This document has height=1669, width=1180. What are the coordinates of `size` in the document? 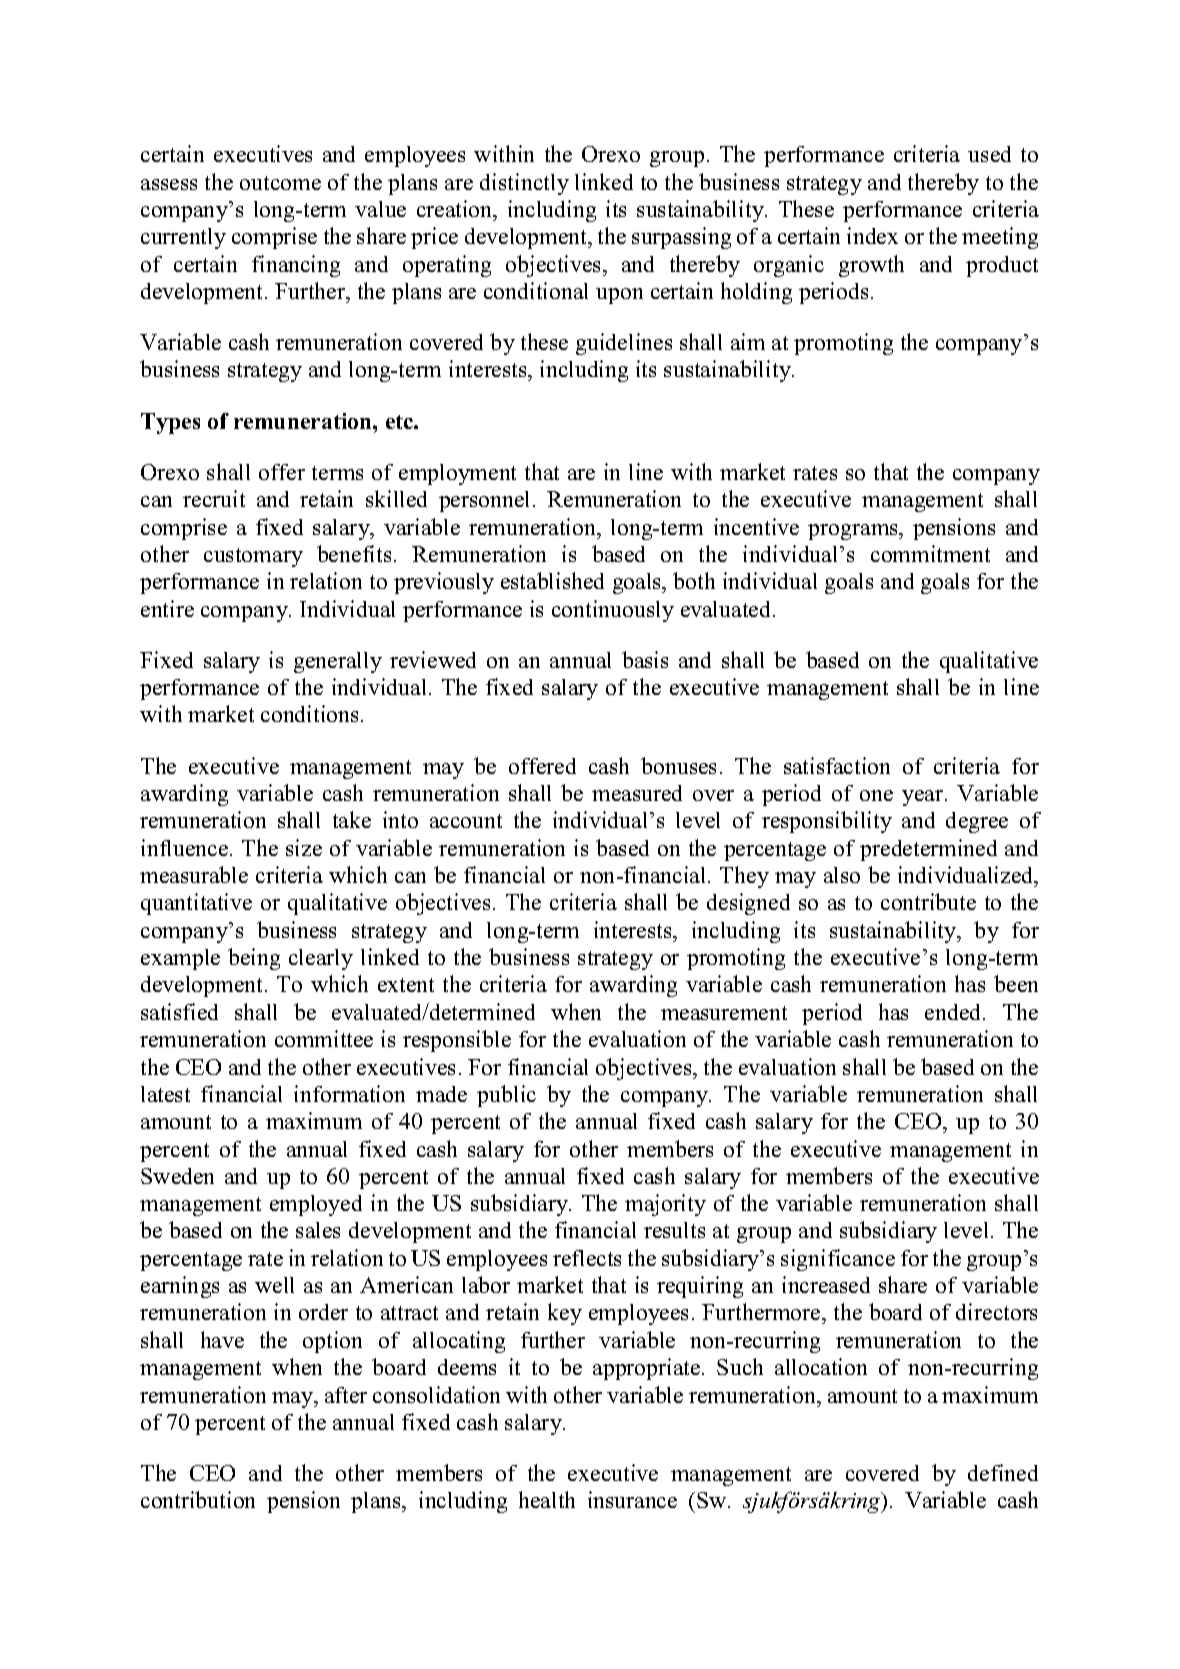 It's located at (304, 847).
